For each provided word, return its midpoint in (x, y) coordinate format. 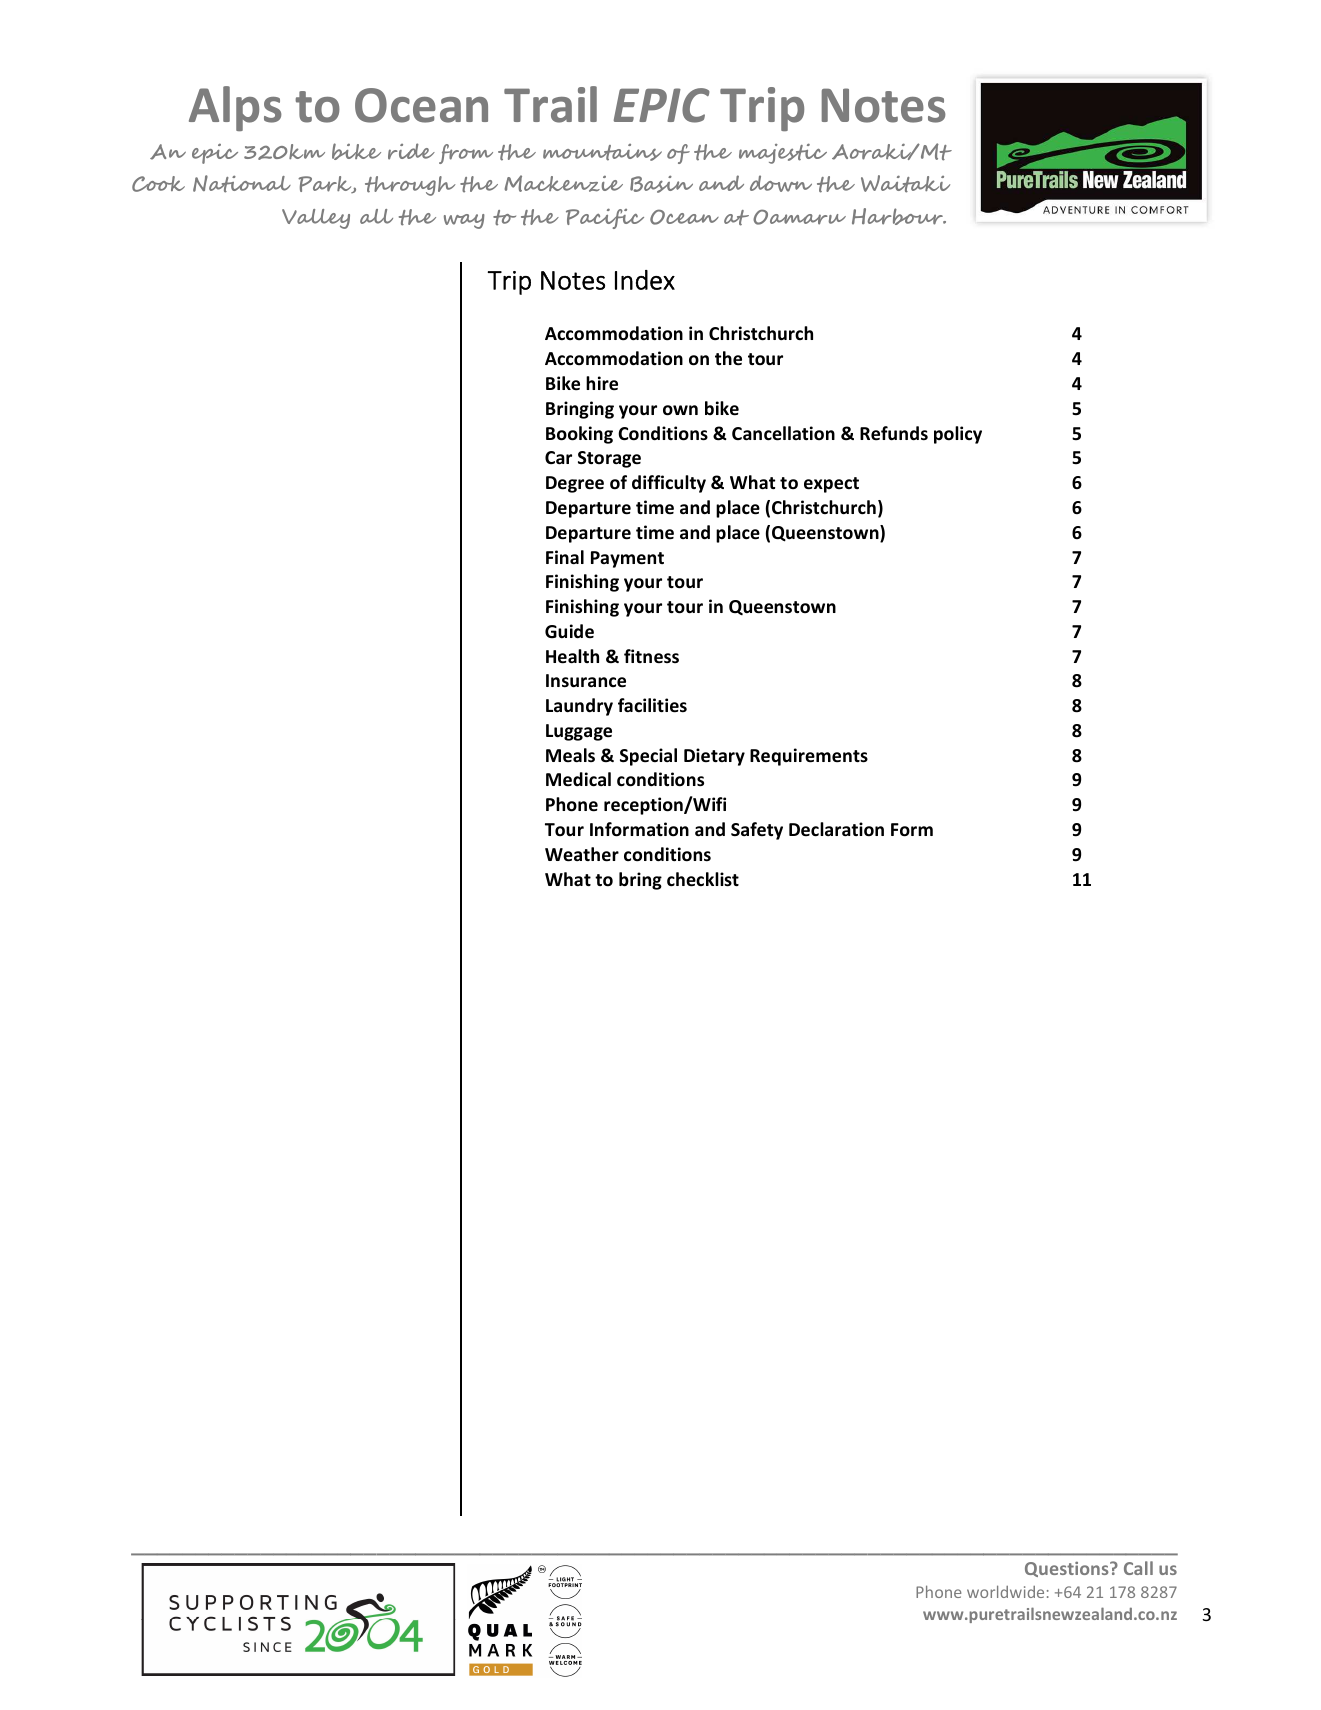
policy (958, 435)
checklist (703, 879)
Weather (582, 854)
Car (558, 458)
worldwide (1005, 1591)
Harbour (898, 216)
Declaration (836, 829)
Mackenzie (563, 183)
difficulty (669, 484)
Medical (578, 779)
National (242, 184)
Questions (1068, 1569)
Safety (757, 831)
